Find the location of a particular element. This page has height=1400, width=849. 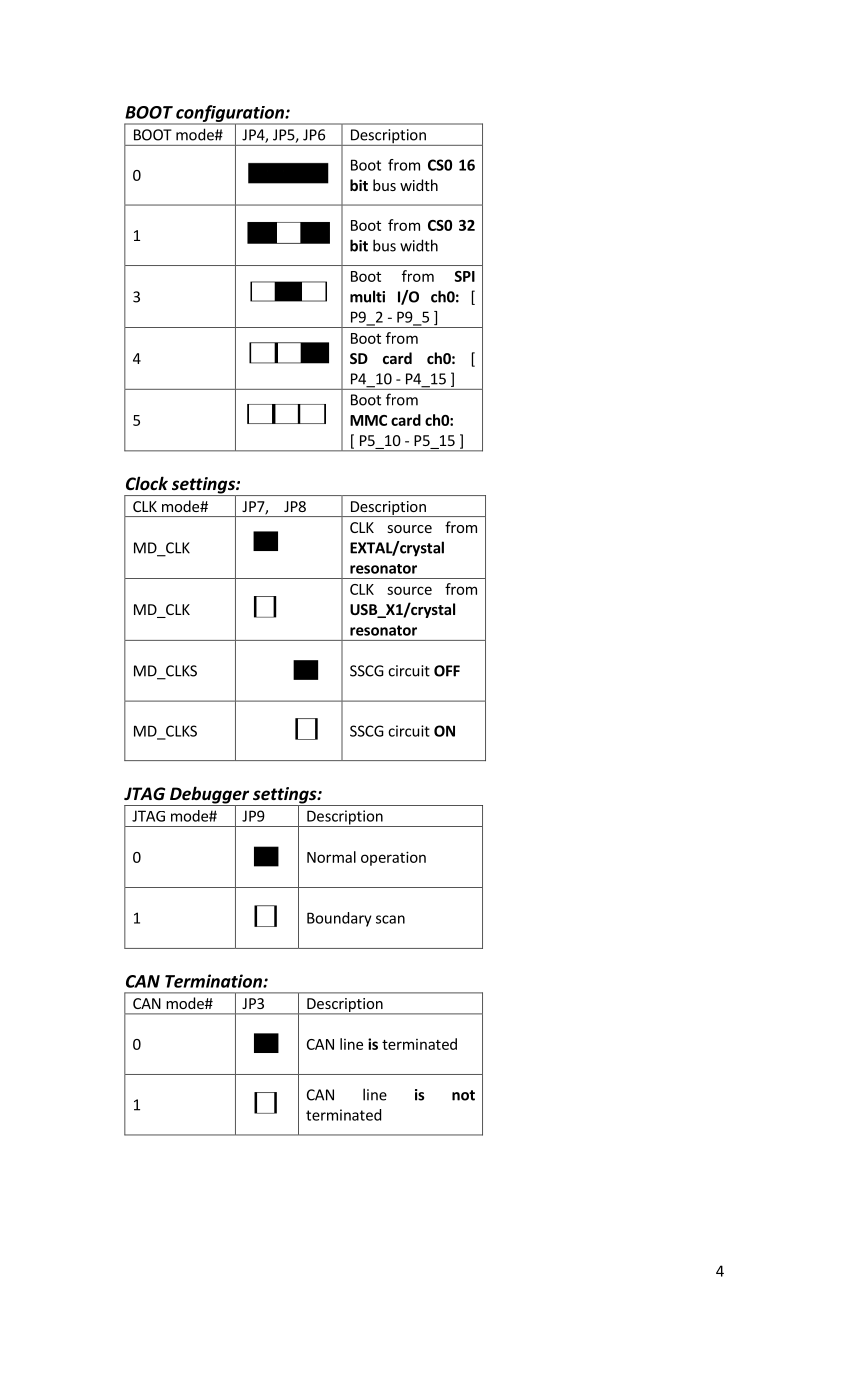

Boundary is located at coordinates (339, 919).
